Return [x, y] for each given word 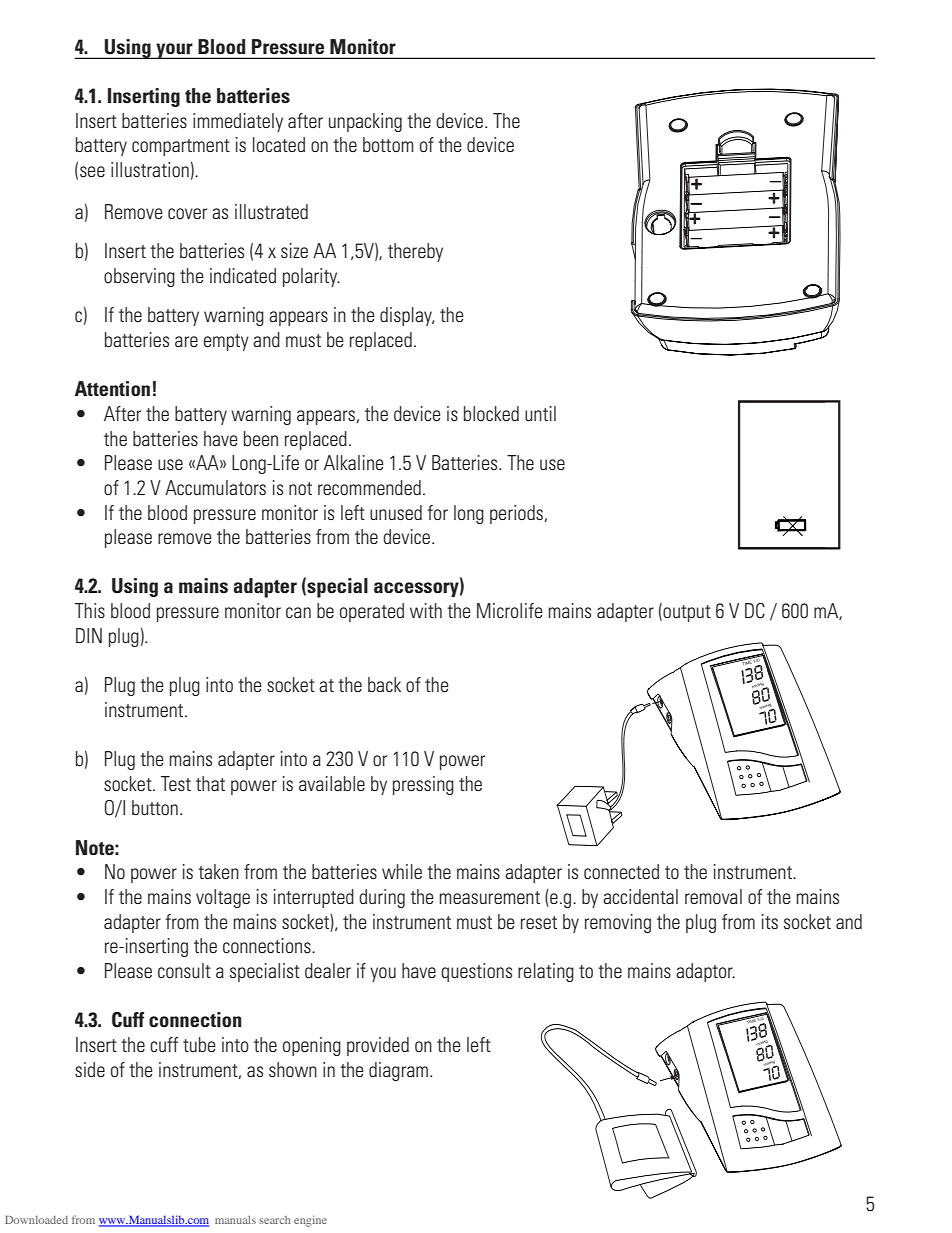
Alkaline [354, 462]
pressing [423, 785]
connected [621, 871]
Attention [112, 388]
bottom [388, 144]
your [174, 51]
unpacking [365, 122]
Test [176, 783]
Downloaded [36, 1220]
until [540, 413]
